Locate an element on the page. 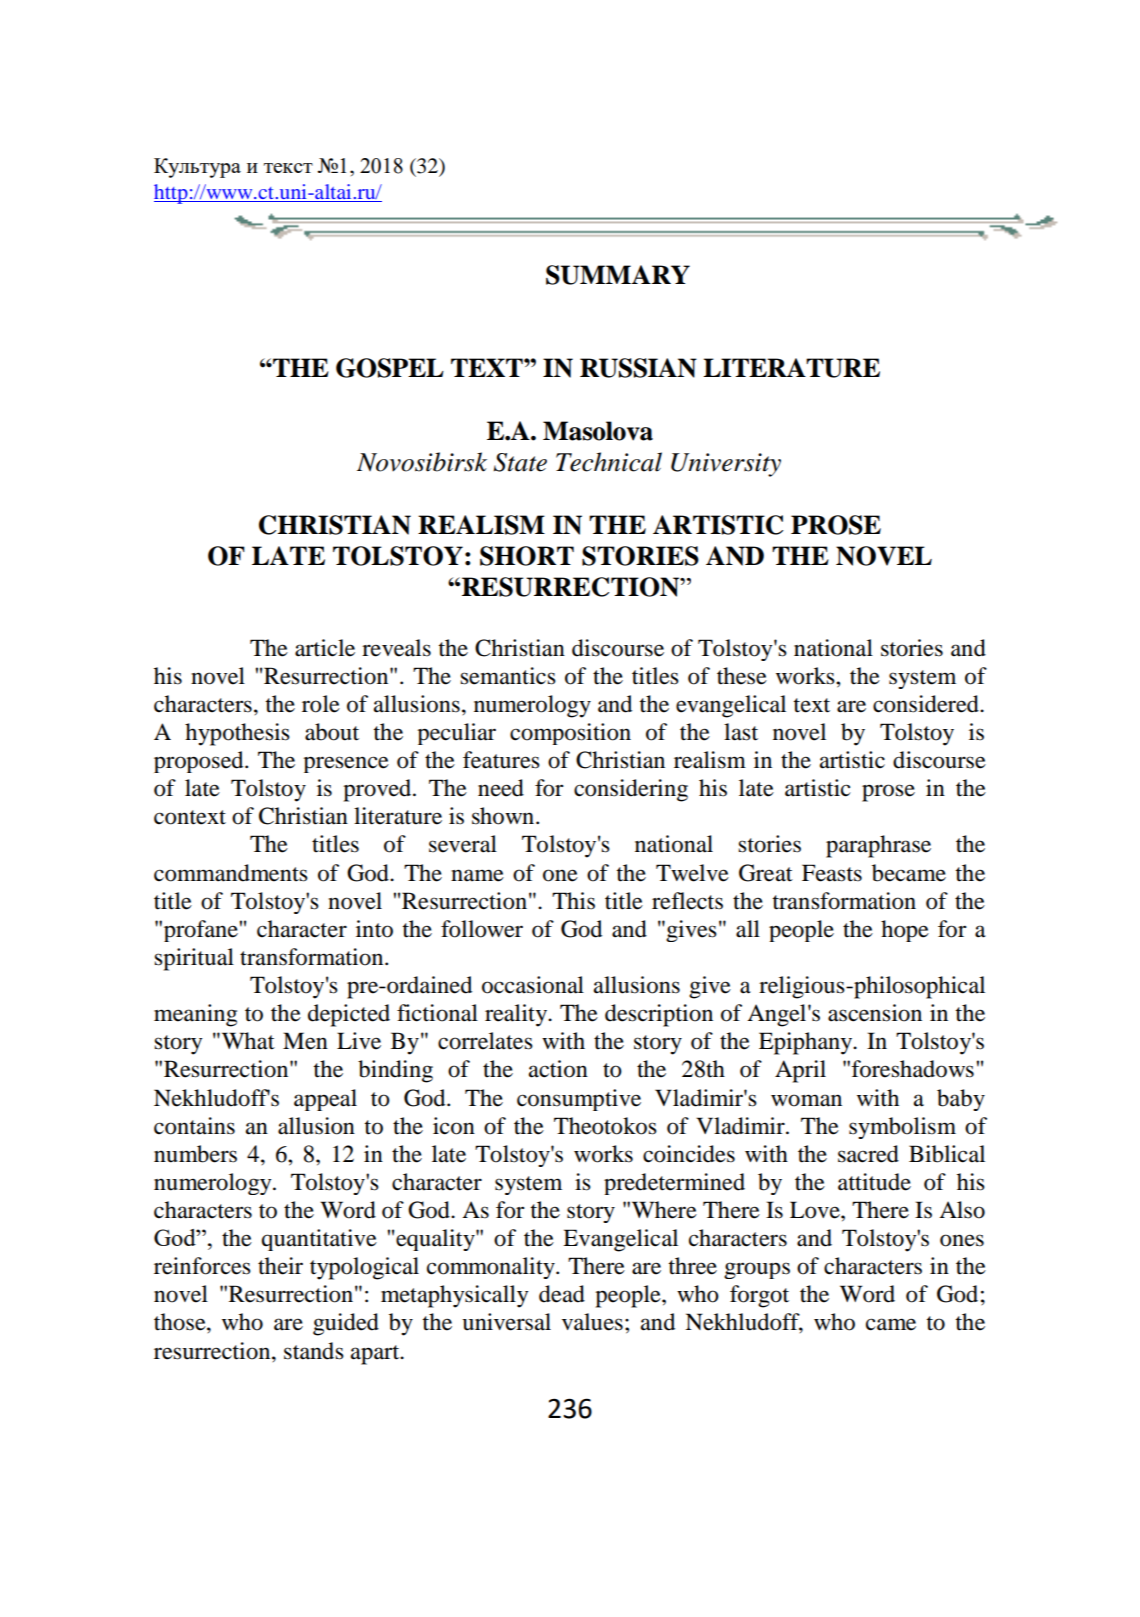  RUSSIAN is located at coordinates (638, 368).
